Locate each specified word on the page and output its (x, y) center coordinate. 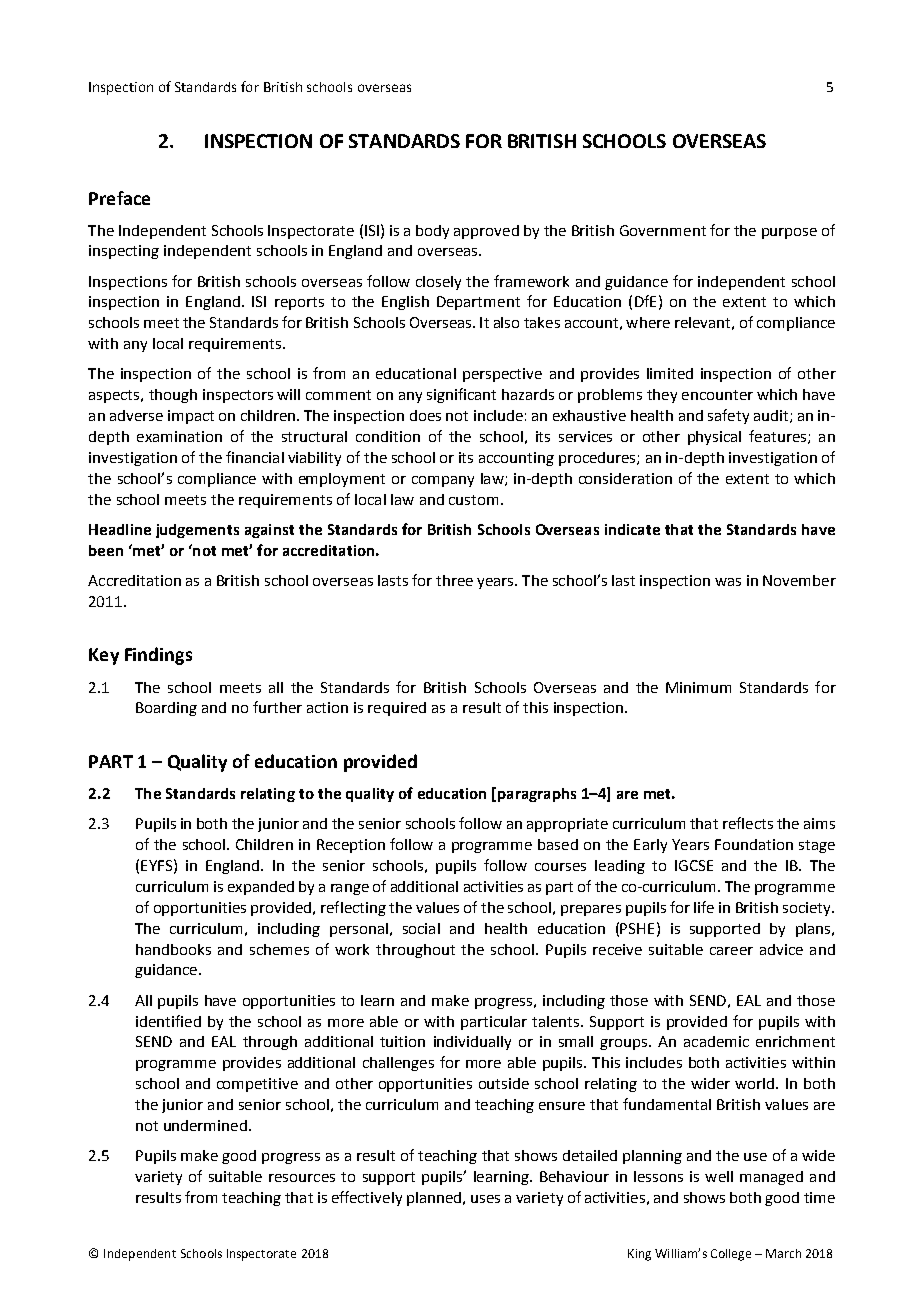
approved (486, 232)
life (704, 907)
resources (302, 1178)
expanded (261, 888)
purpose (789, 233)
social (421, 928)
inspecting (124, 252)
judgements (197, 531)
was (728, 582)
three (454, 580)
